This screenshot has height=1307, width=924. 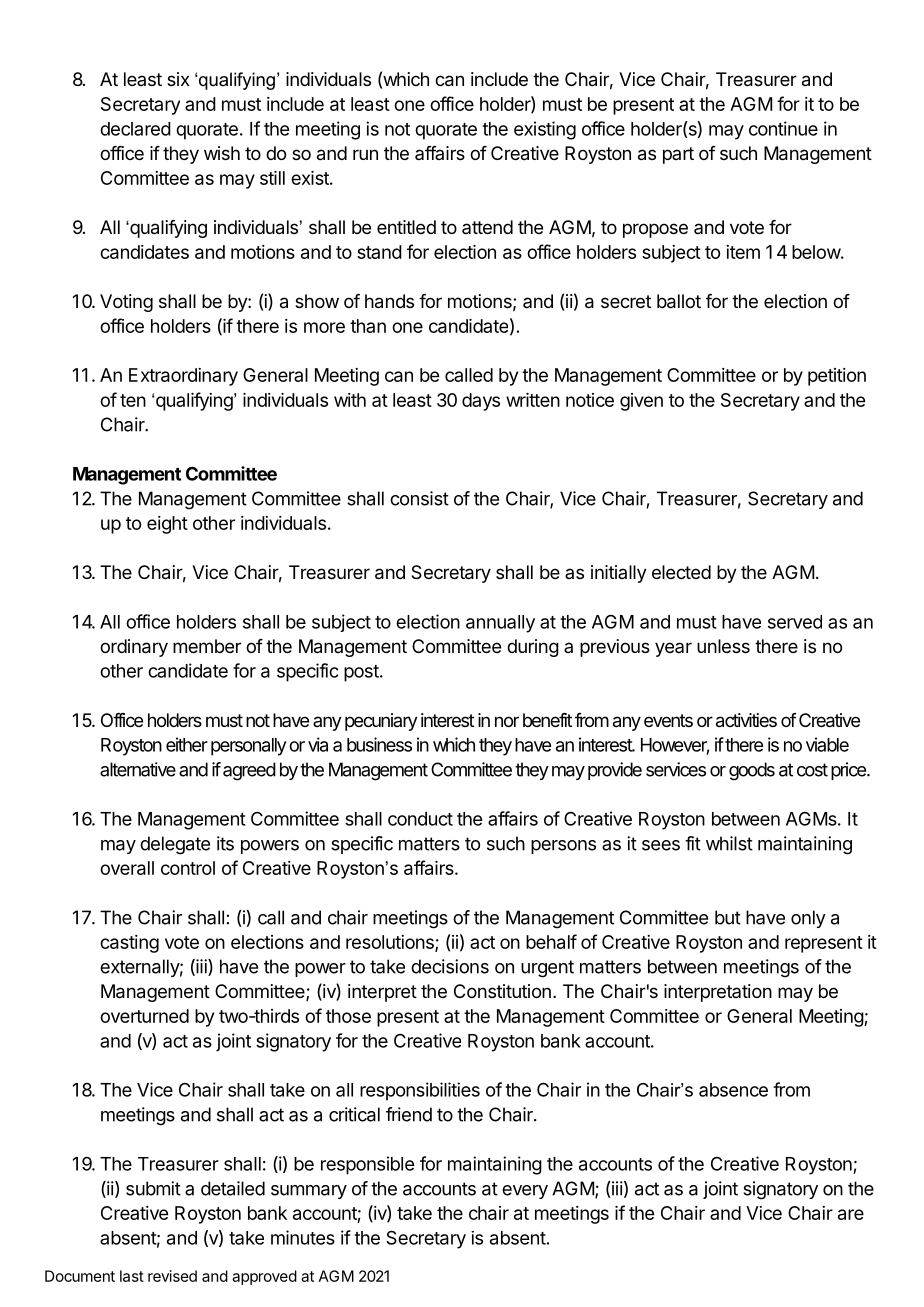 What do you see at coordinates (207, 646) in the screenshot?
I see `member` at bounding box center [207, 646].
